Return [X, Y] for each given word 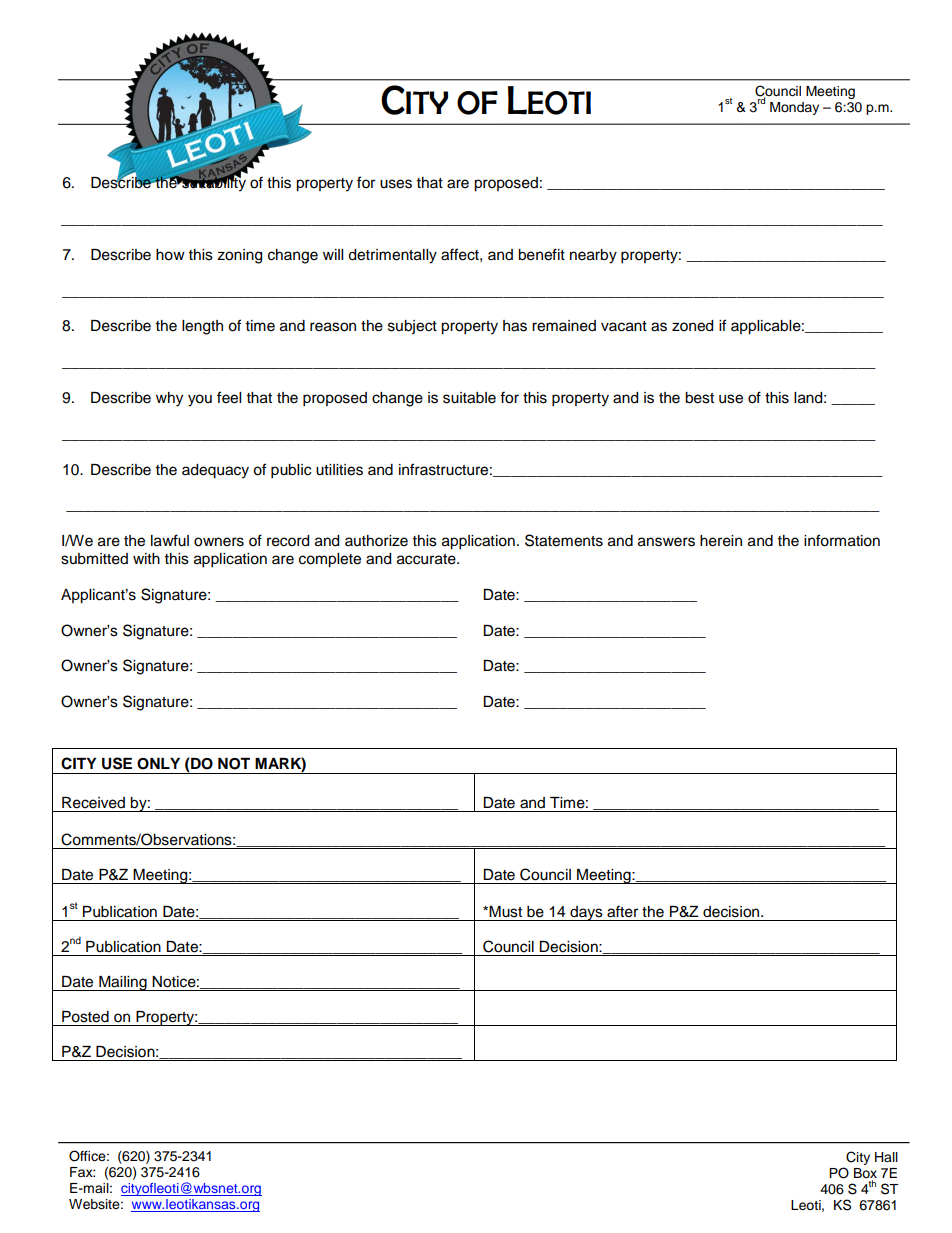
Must [505, 912]
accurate [427, 559]
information [842, 540]
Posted [85, 1017]
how [170, 255]
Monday [794, 108]
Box [865, 1173]
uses [396, 184]
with [146, 558]
